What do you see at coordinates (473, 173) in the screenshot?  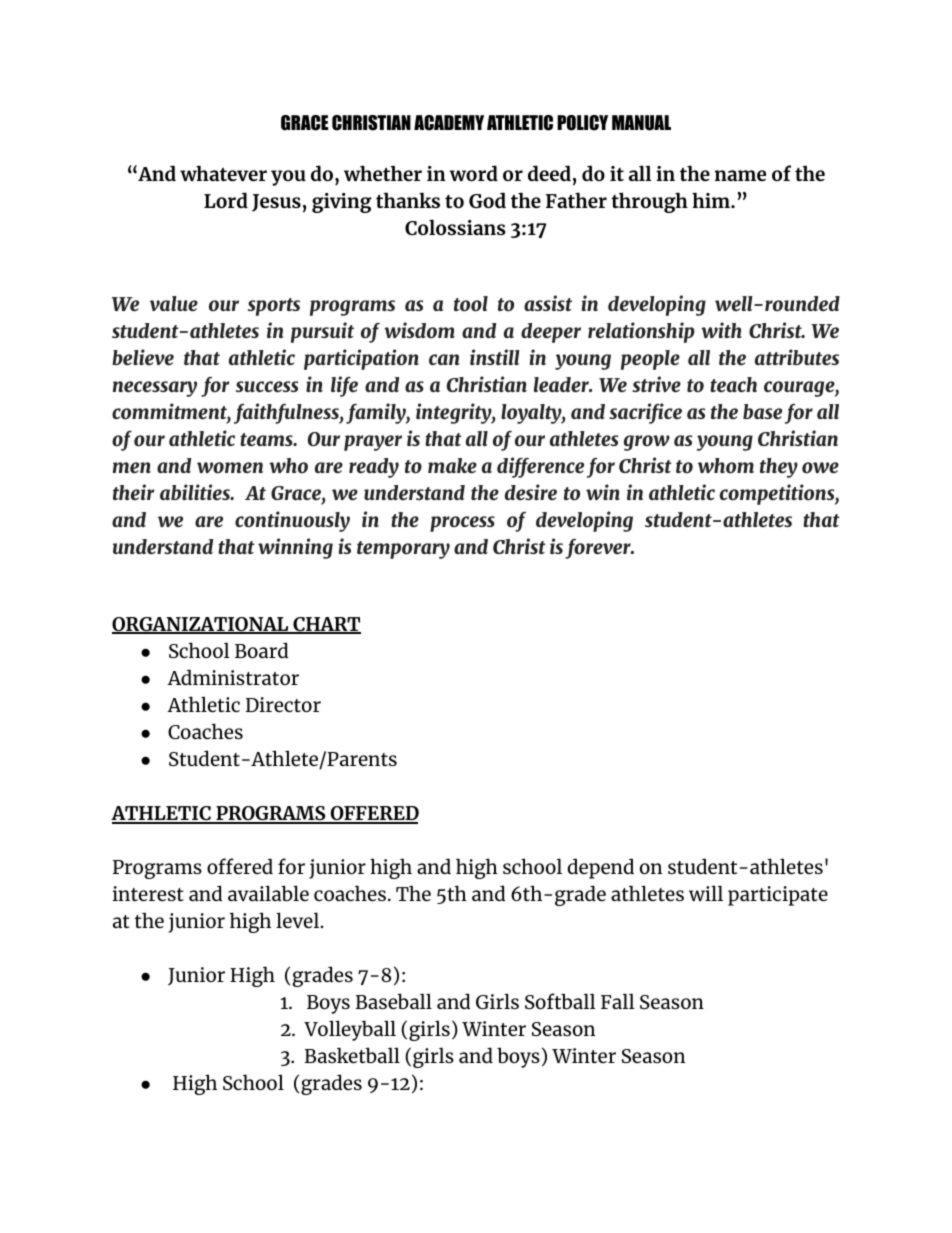 I see `word` at bounding box center [473, 173].
